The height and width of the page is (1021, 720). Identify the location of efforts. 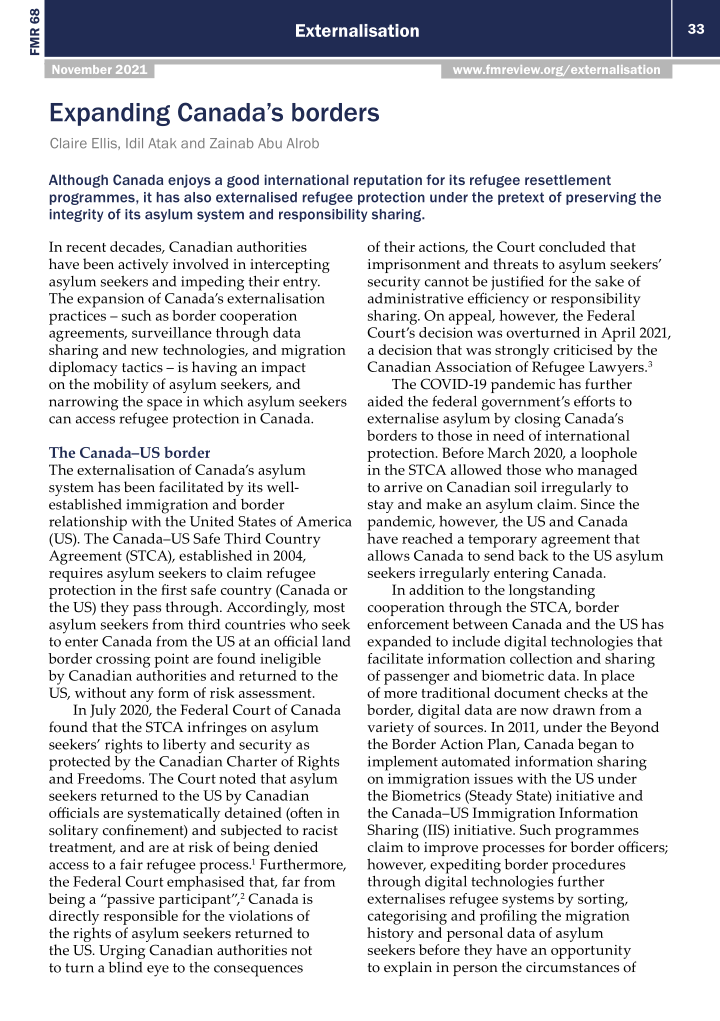
(594, 401).
